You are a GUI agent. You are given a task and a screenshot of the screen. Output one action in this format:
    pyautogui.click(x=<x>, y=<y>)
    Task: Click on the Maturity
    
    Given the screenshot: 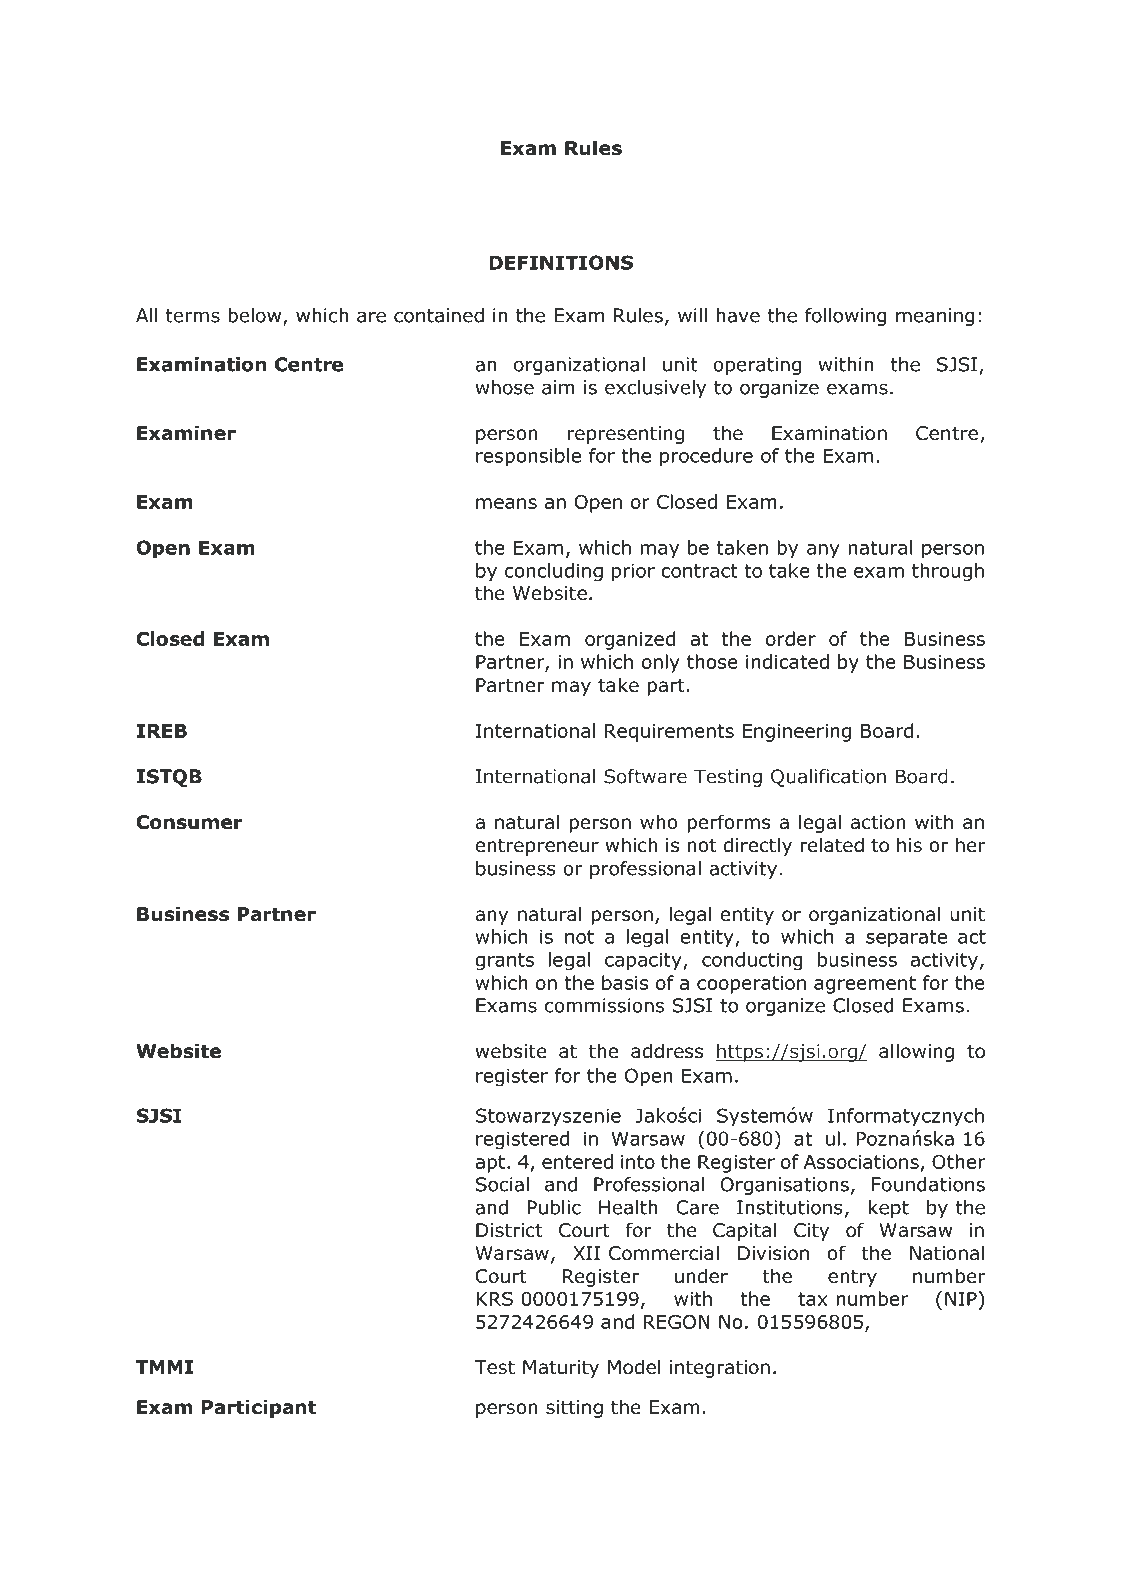 What is the action you would take?
    pyautogui.click(x=561, y=1369)
